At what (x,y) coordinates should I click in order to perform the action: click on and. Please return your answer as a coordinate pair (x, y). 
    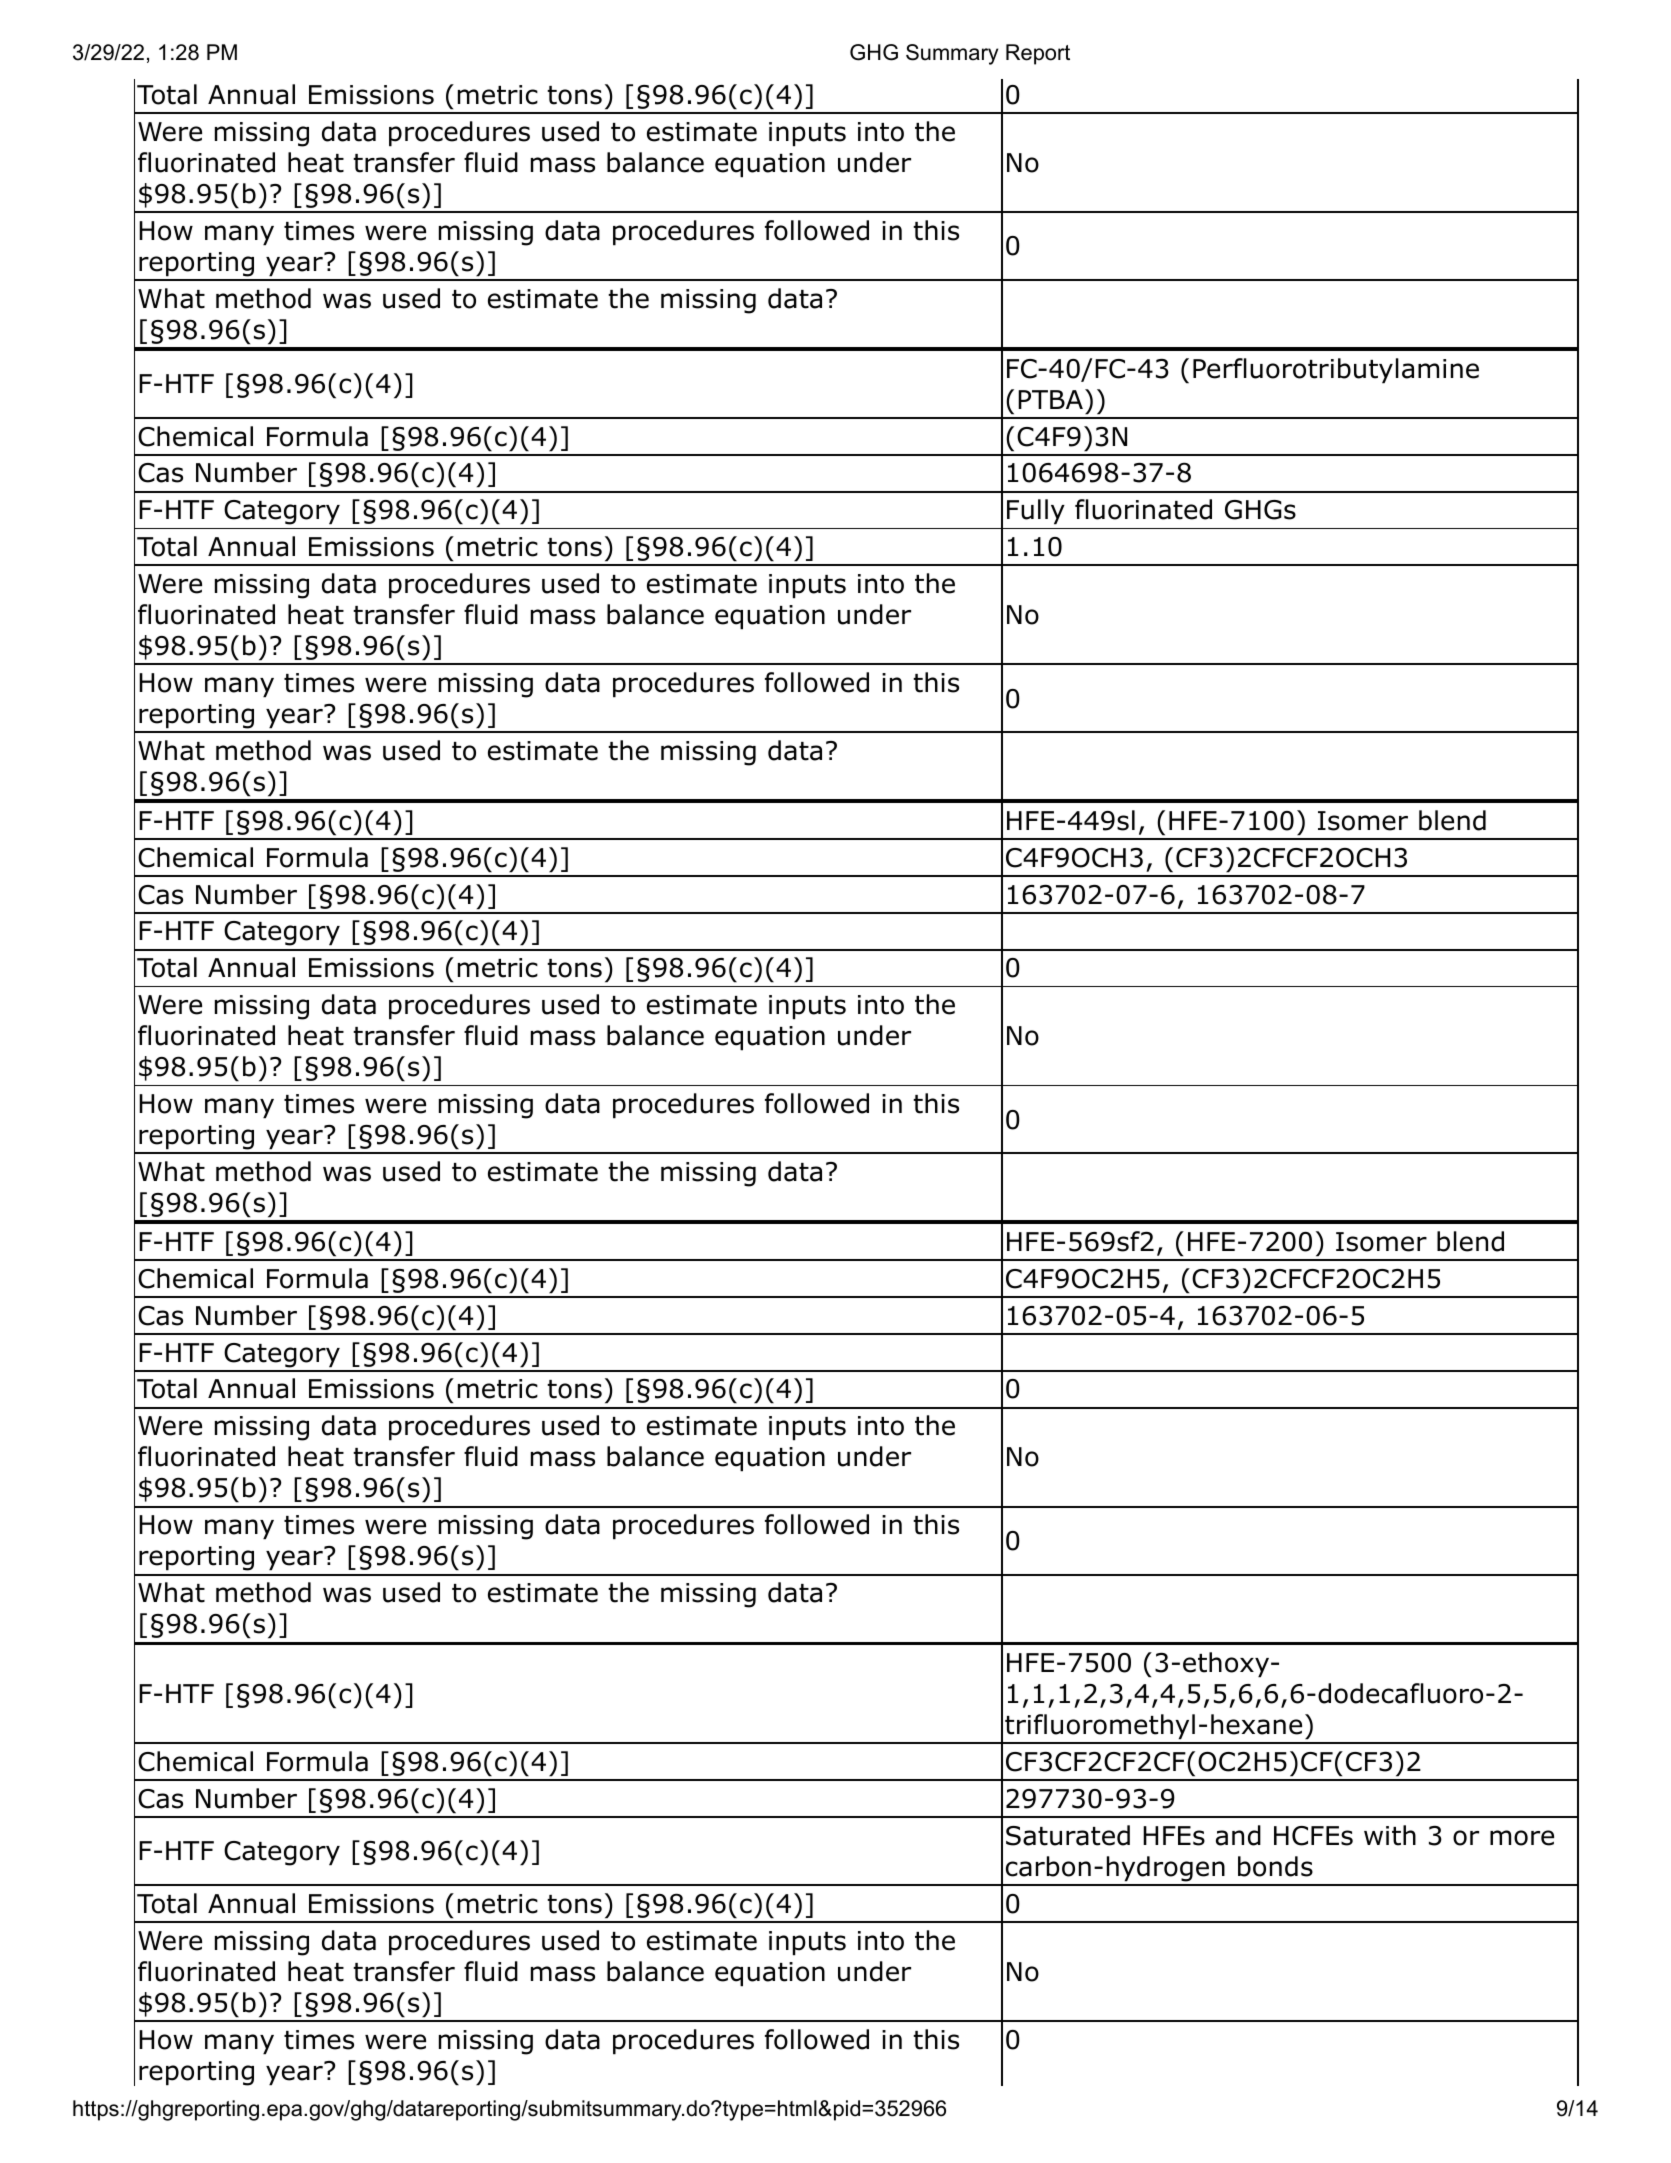
    Looking at the image, I should click on (1238, 1835).
